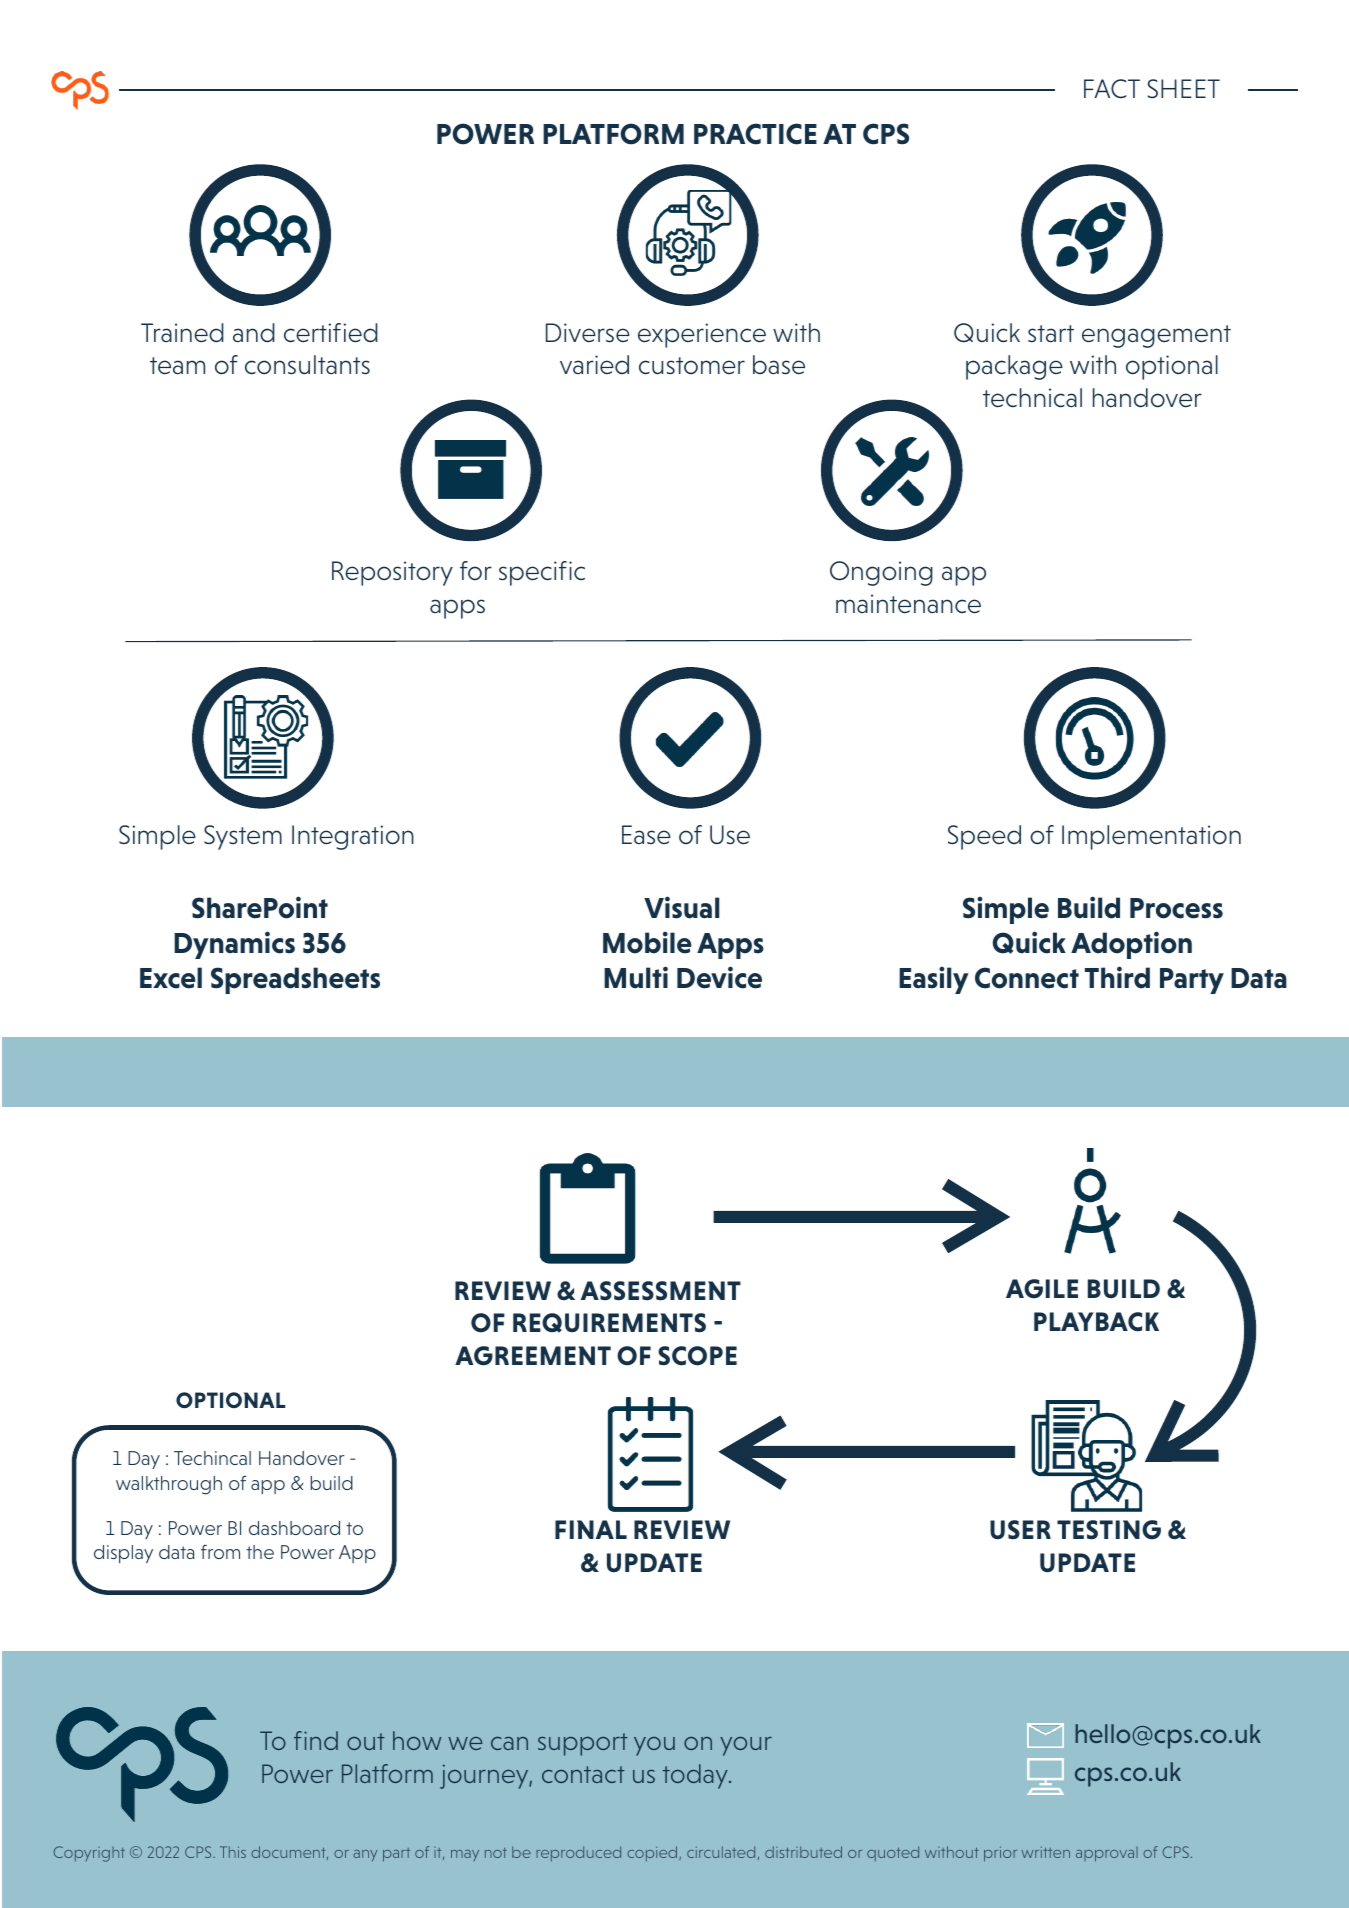 This screenshot has height=1908, width=1349. Describe the element at coordinates (182, 332) in the screenshot. I see `Trained` at that location.
